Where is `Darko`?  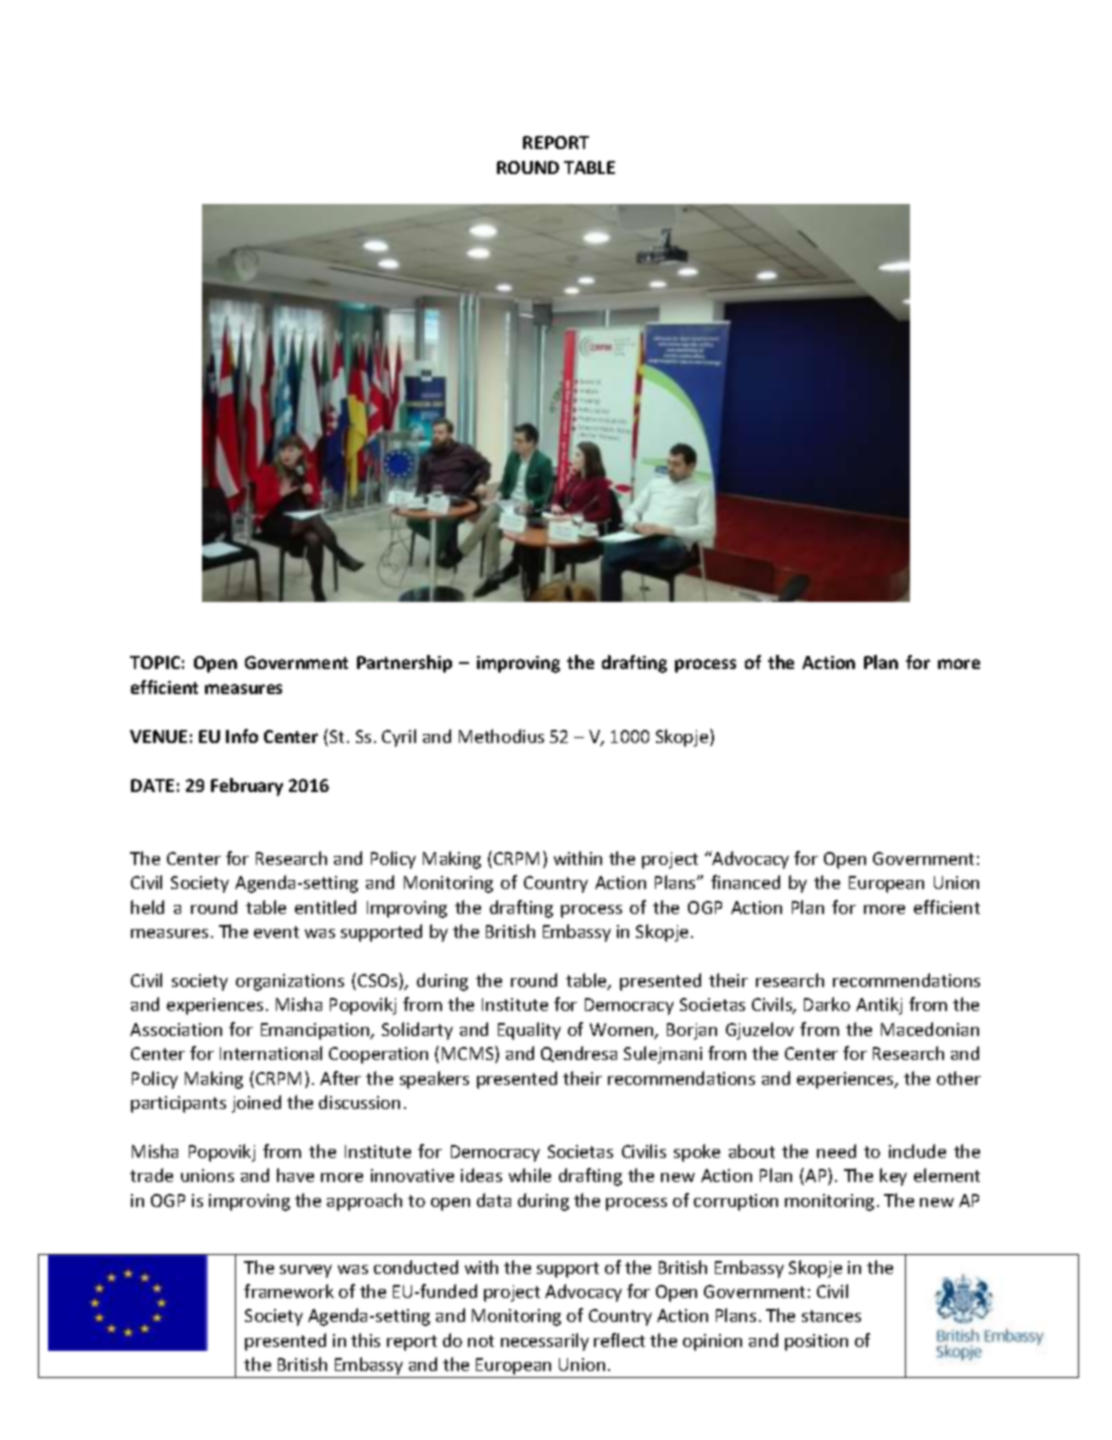
Darko is located at coordinates (827, 1004).
